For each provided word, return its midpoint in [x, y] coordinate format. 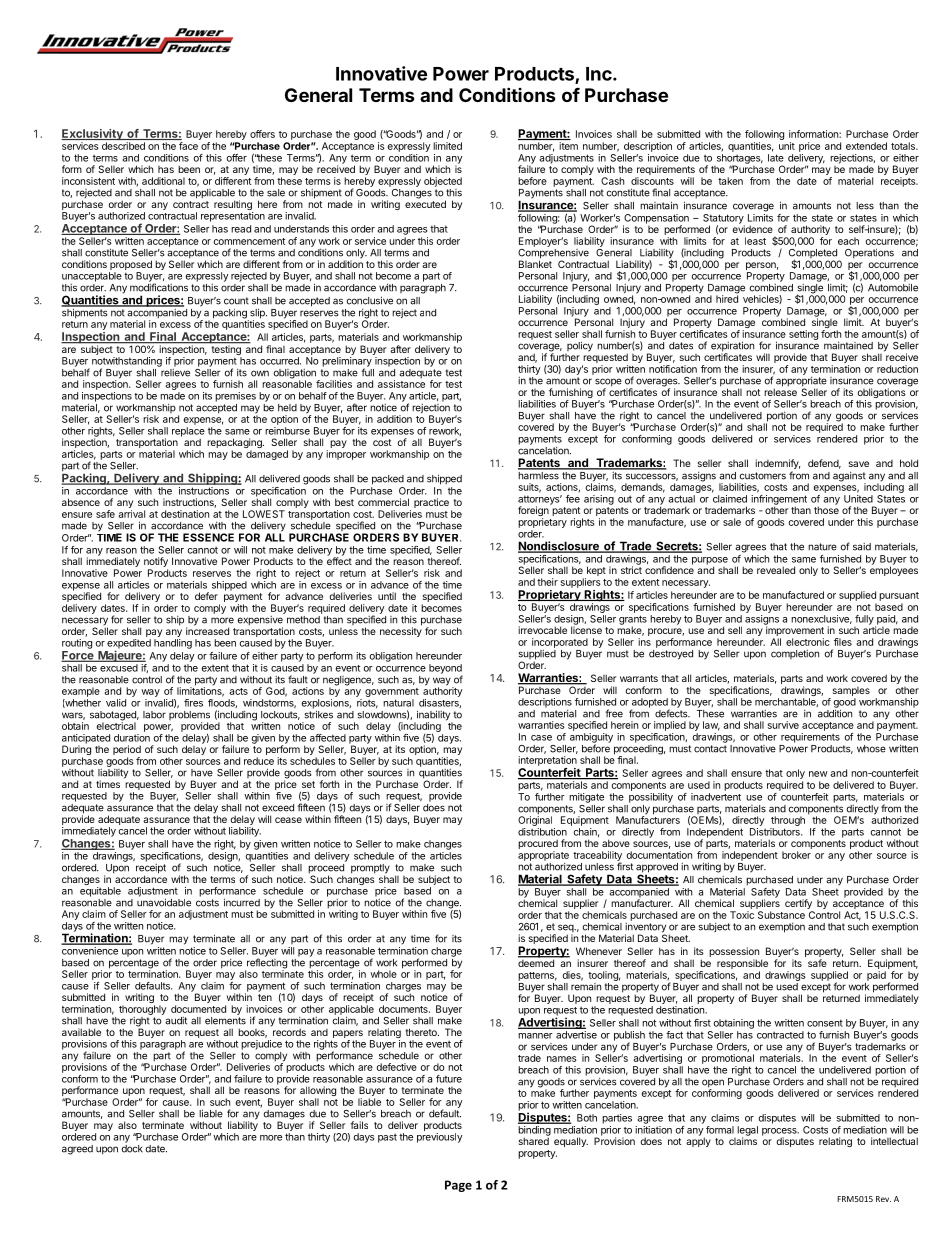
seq [566, 929]
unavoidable [164, 901]
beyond [446, 670]
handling [173, 644]
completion [795, 654]
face [188, 146]
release [780, 391]
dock [132, 1149]
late [776, 158]
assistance [401, 383]
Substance [781, 915]
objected [443, 182]
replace [188, 433]
